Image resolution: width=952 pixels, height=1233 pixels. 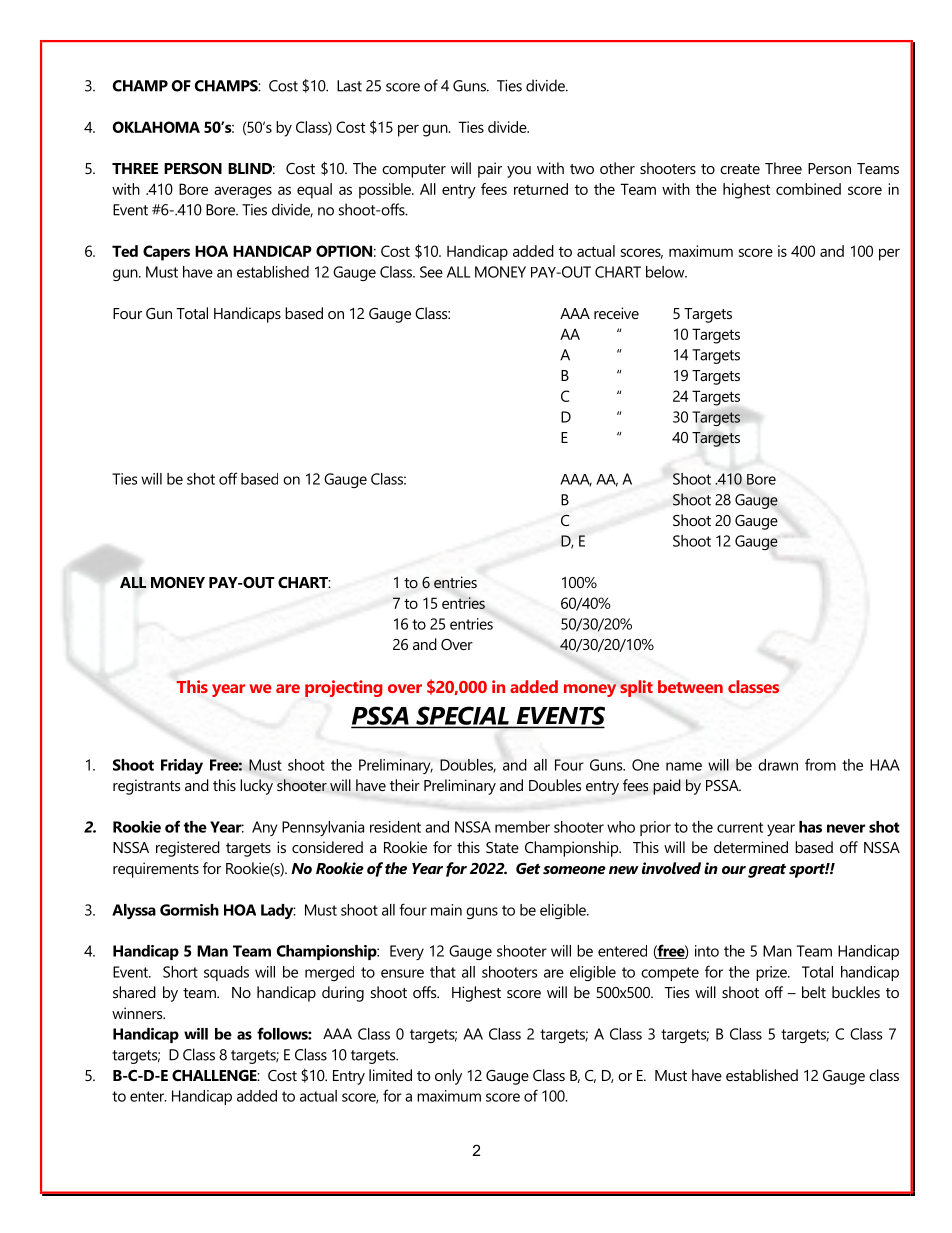 I want to click on winners, so click(x=138, y=1013).
